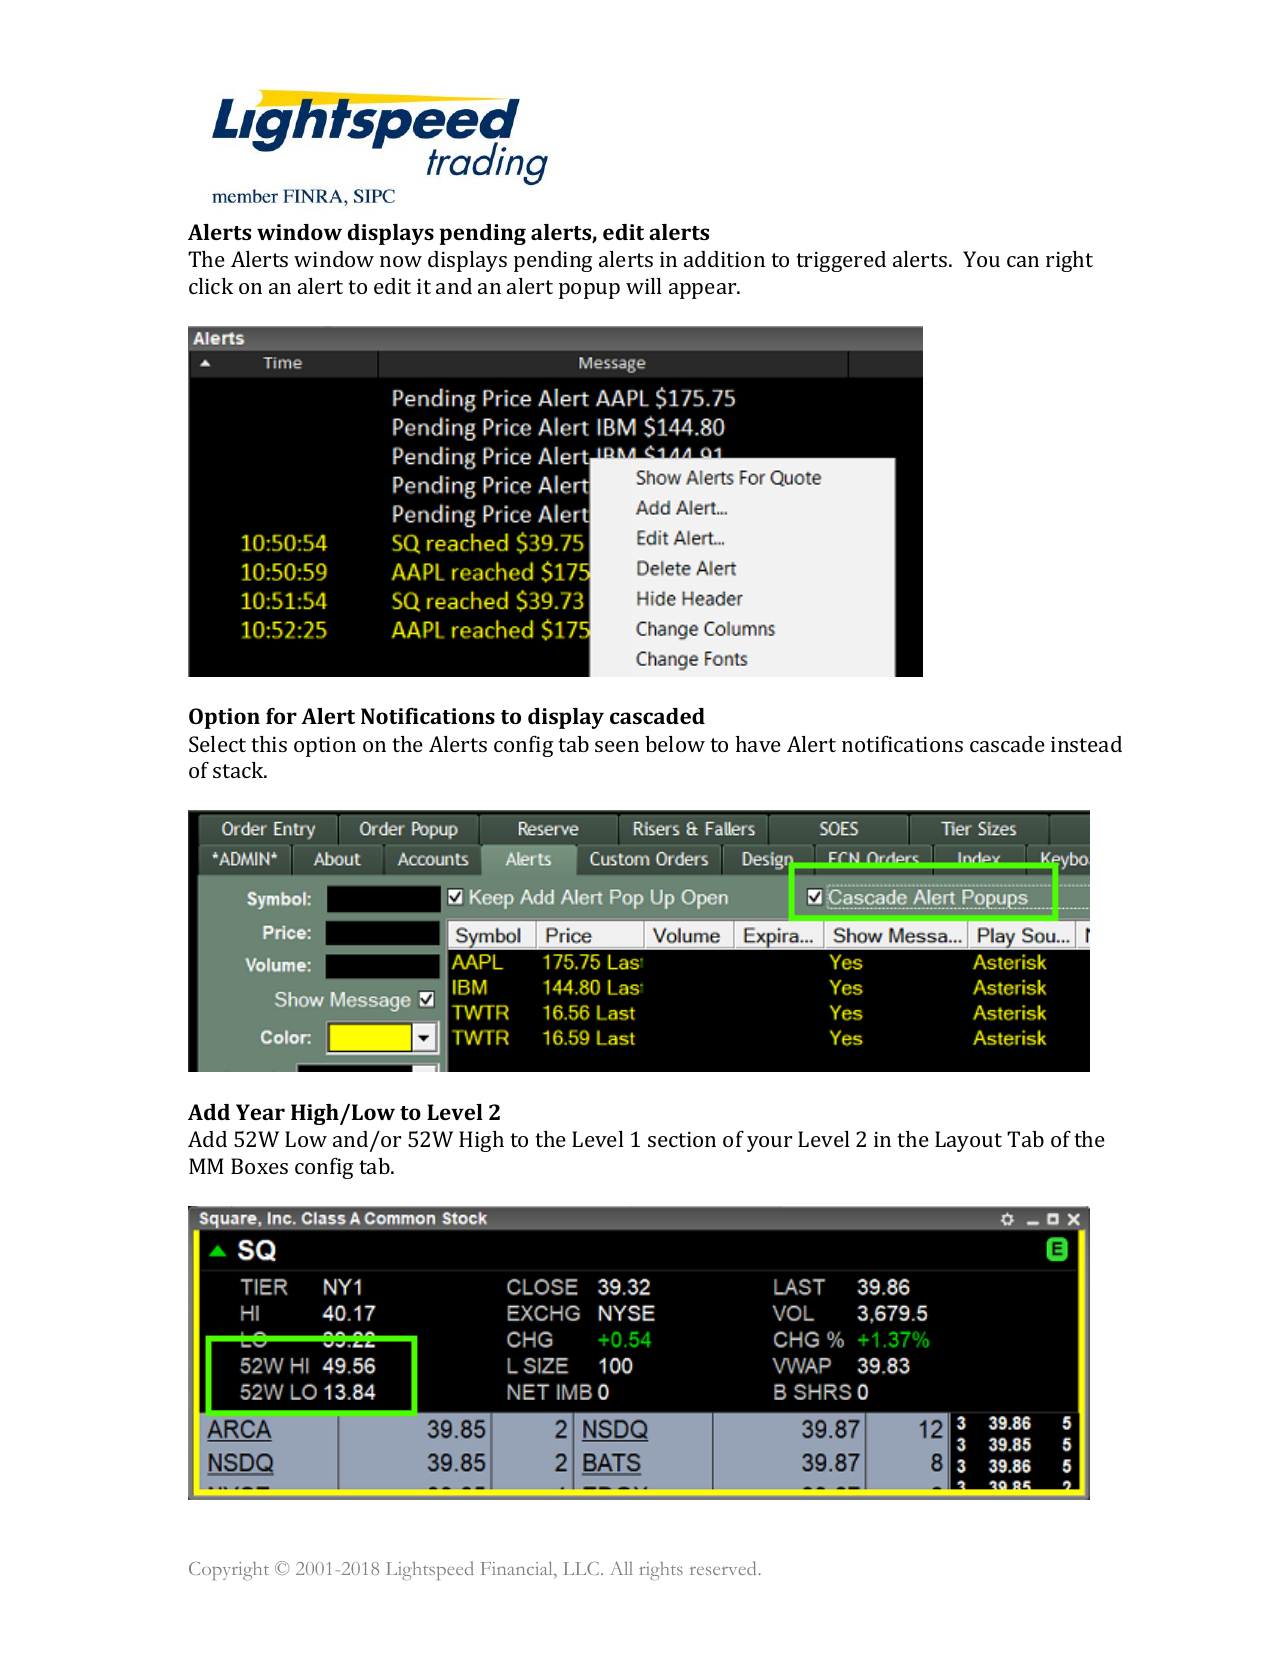  Describe the element at coordinates (260, 1112) in the document. I see `Year` at that location.
